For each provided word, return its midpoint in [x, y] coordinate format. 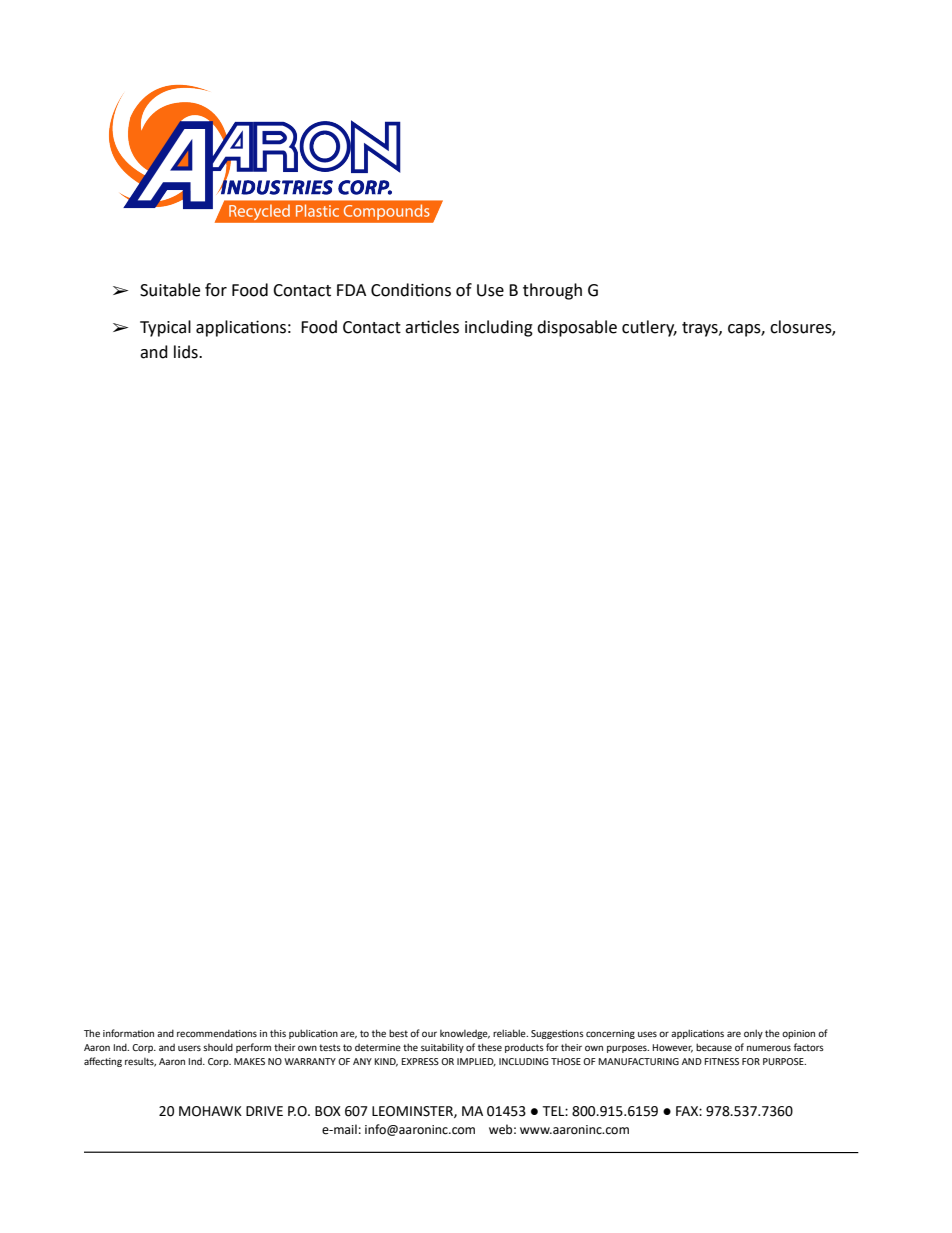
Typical [165, 328]
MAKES [249, 1061]
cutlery [649, 328]
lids [187, 352]
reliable [510, 1033]
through [552, 291]
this [278, 1033]
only [753, 1034]
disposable [577, 328]
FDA [351, 290]
